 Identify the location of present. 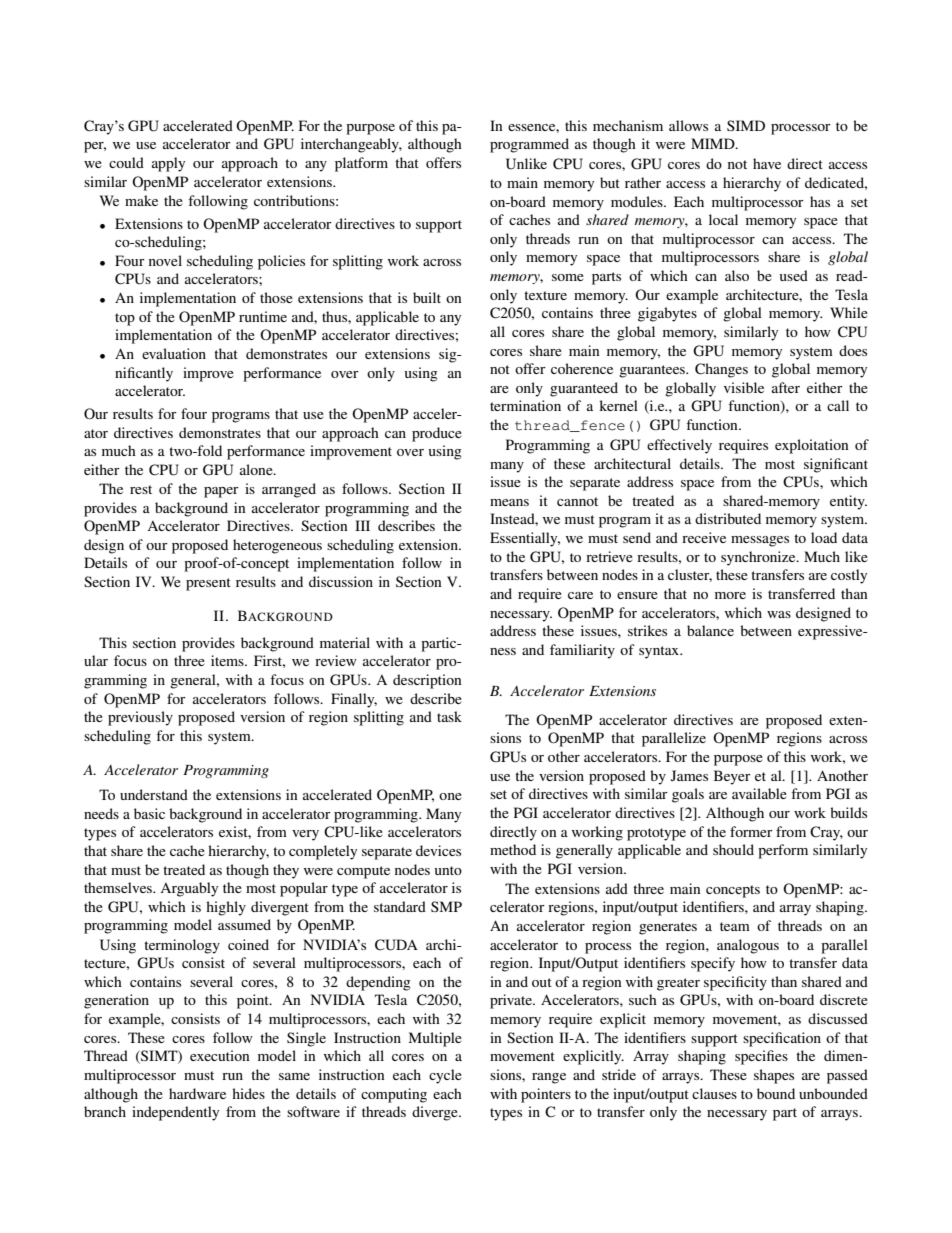
(208, 584).
